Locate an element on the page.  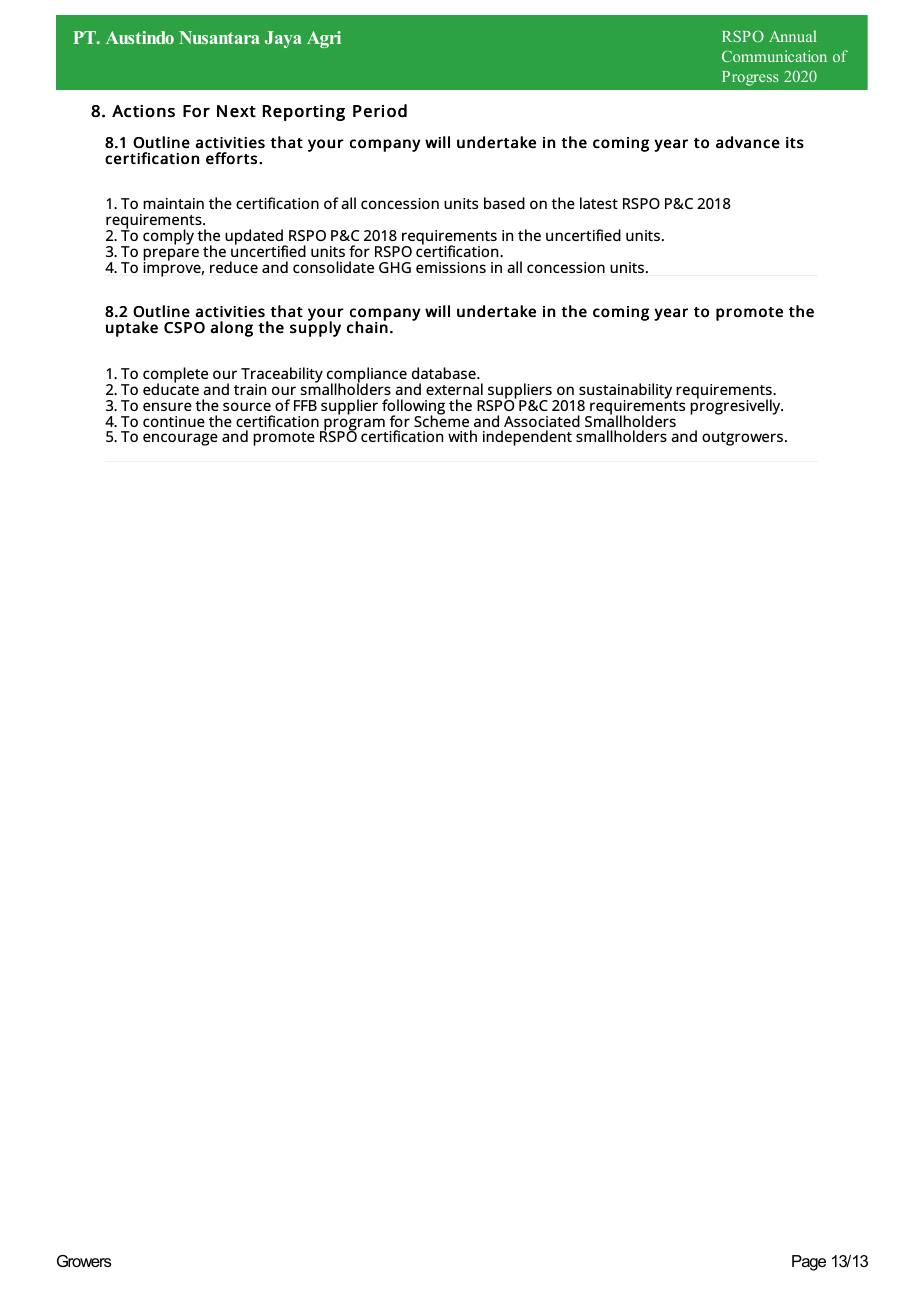
source is located at coordinates (247, 406).
